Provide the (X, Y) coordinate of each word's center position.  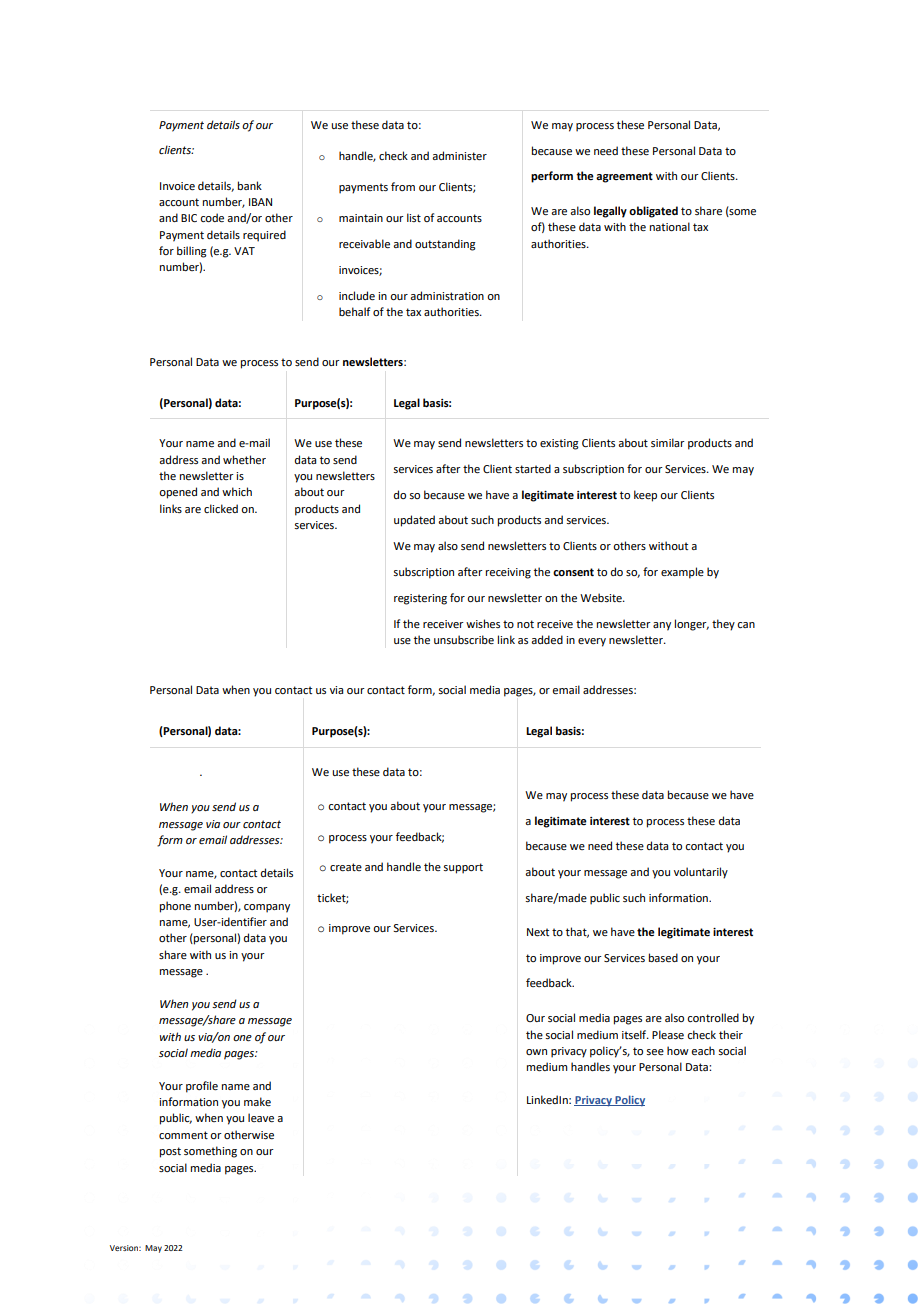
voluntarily (701, 873)
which (237, 491)
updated (414, 521)
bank (250, 185)
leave (261, 1117)
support (463, 868)
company (267, 908)
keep (645, 496)
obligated (653, 212)
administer (459, 155)
